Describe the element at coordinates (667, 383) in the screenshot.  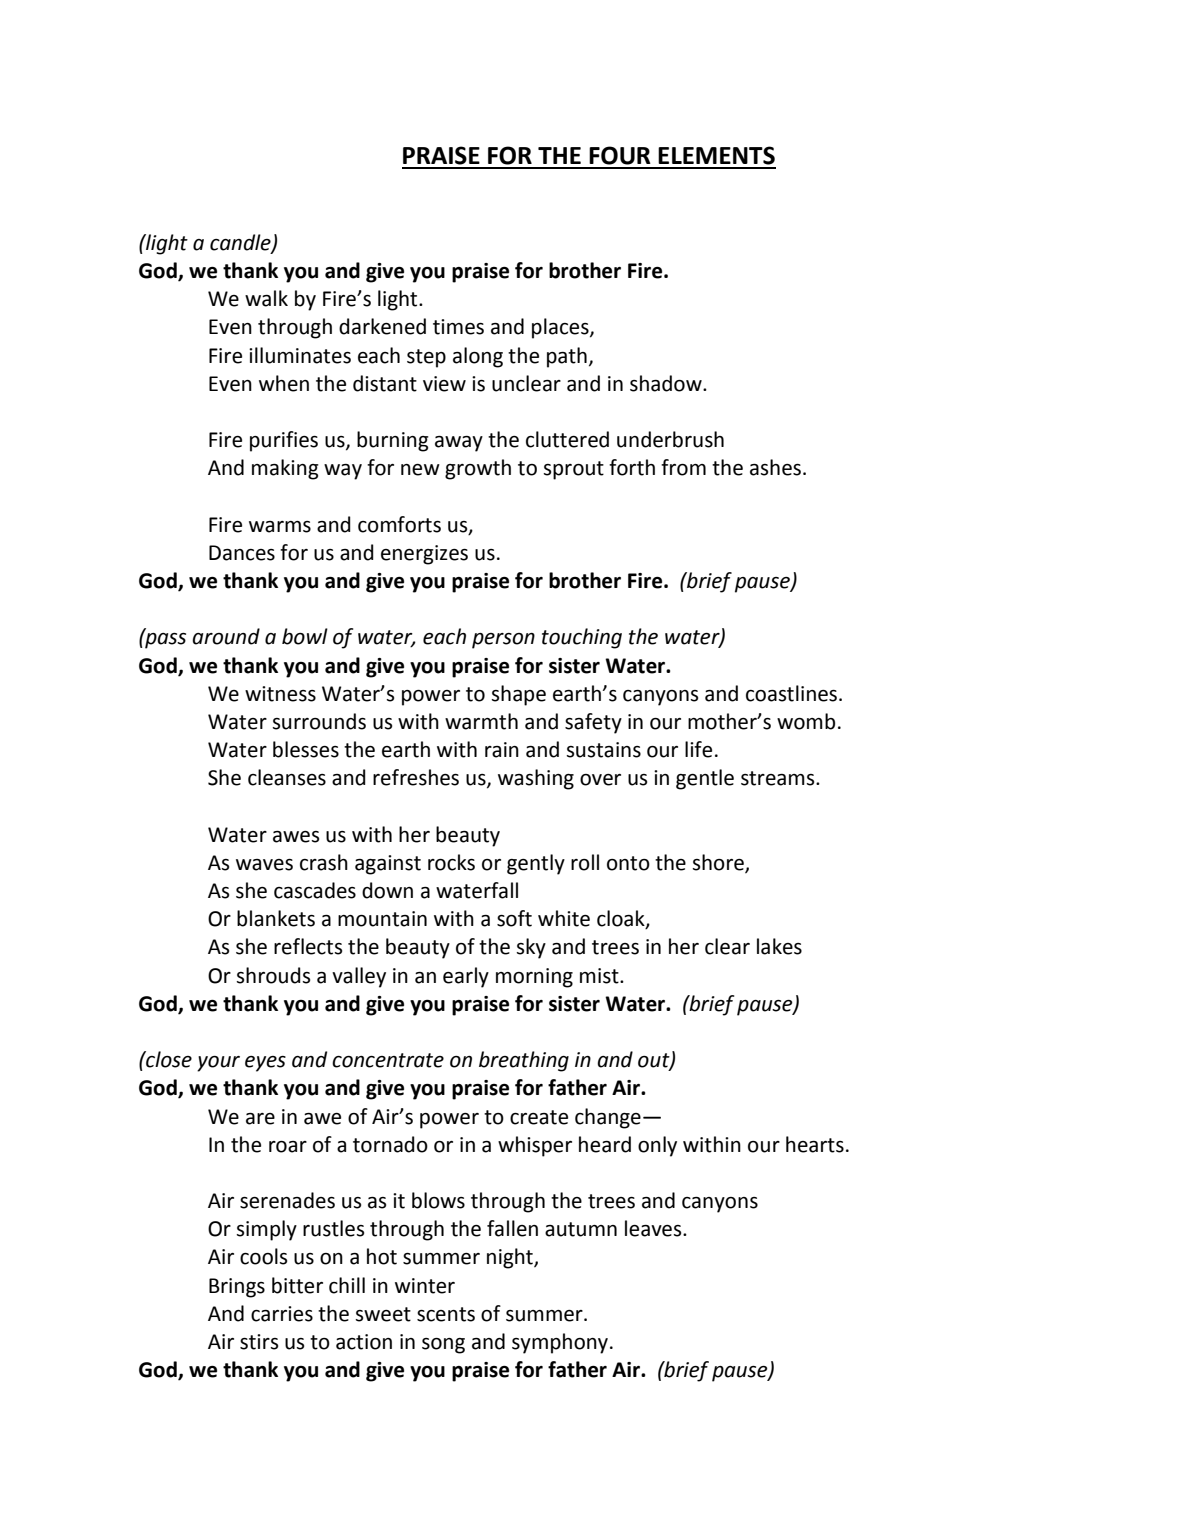
I see `shadow` at that location.
